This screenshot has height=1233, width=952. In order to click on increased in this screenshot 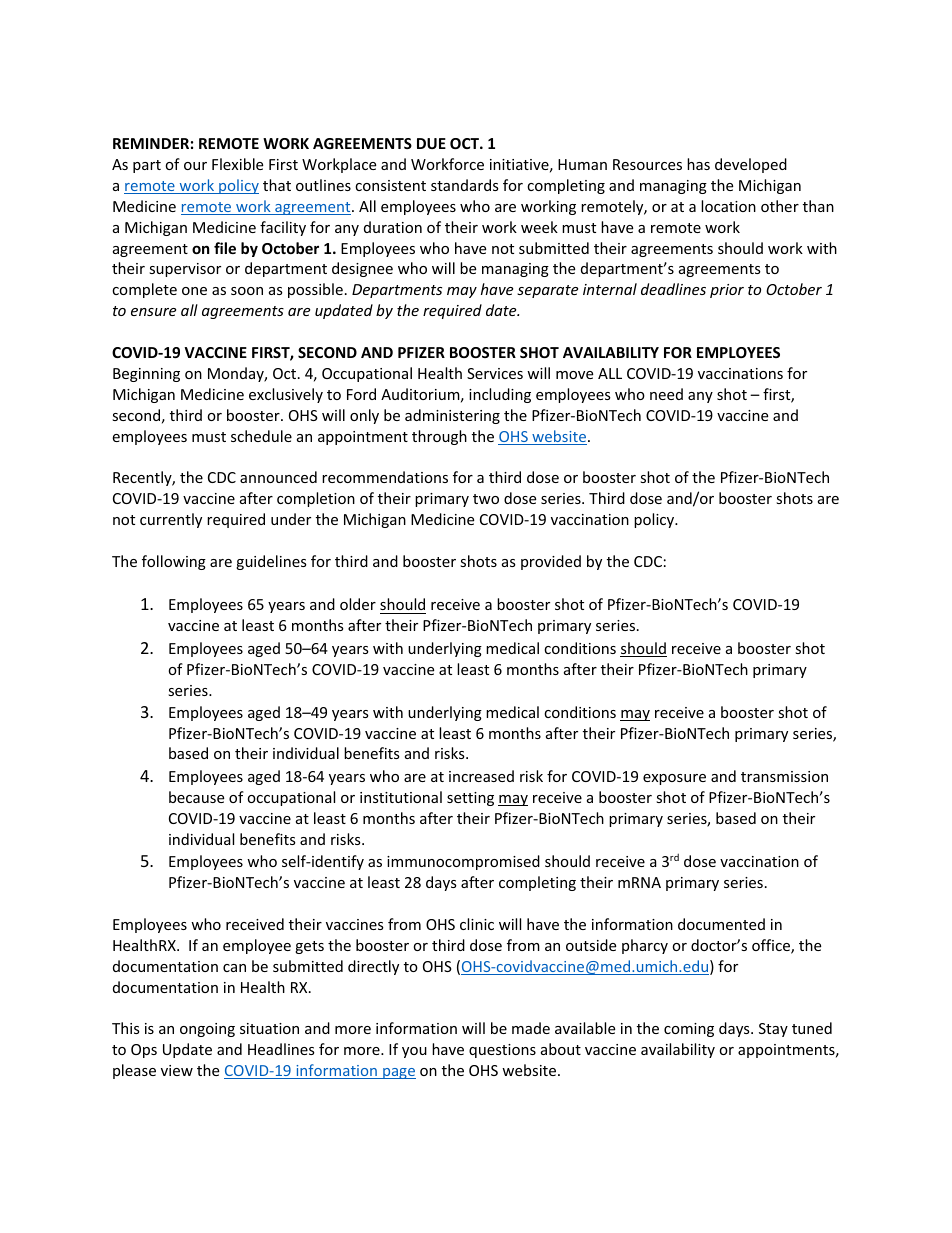, I will do `click(481, 776)`.
